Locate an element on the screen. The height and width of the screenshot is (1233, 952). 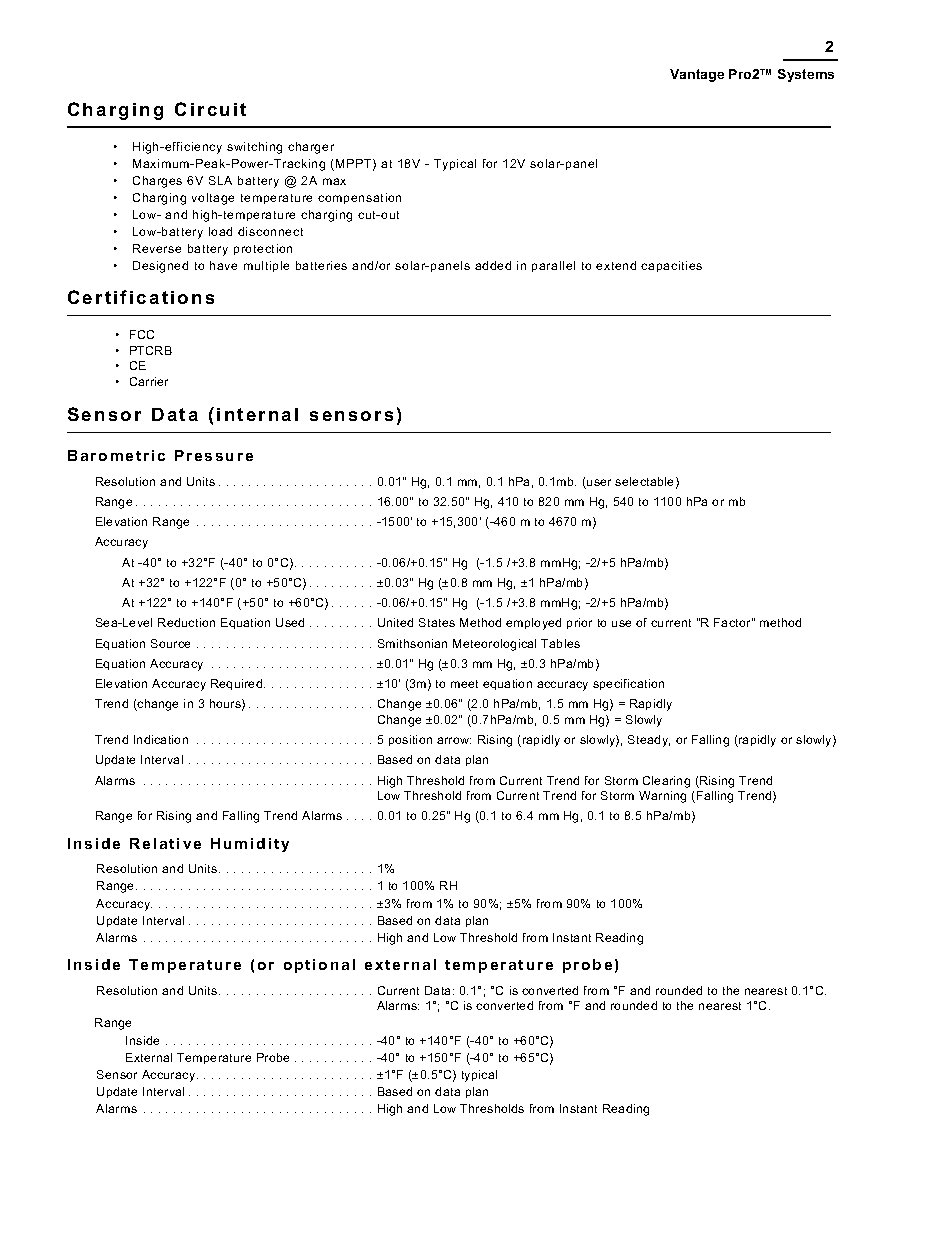
Certifications is located at coordinates (141, 297).
